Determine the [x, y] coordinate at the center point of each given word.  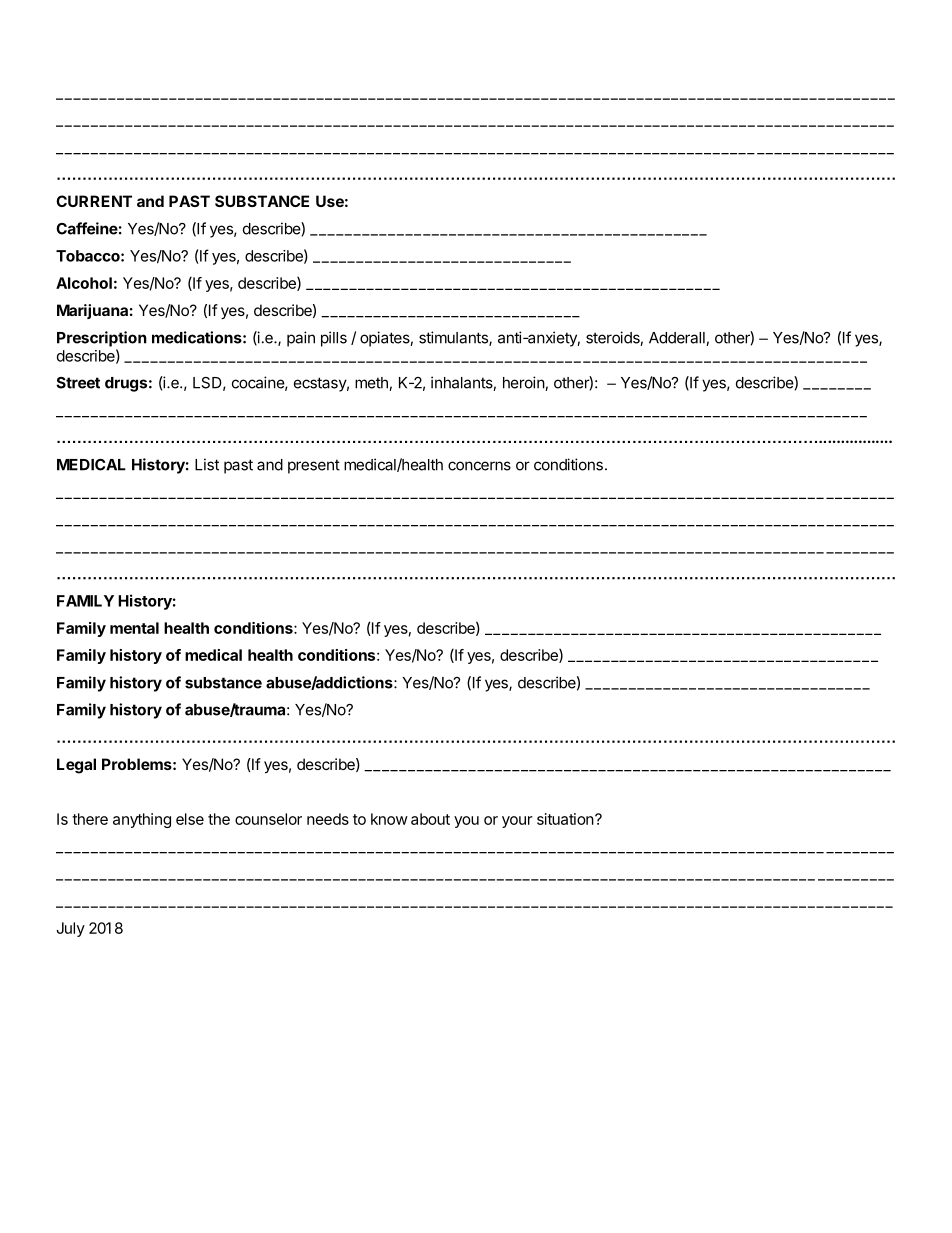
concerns [479, 466]
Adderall [678, 339]
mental [134, 628]
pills [334, 339]
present [314, 466]
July [70, 929]
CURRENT [94, 201]
